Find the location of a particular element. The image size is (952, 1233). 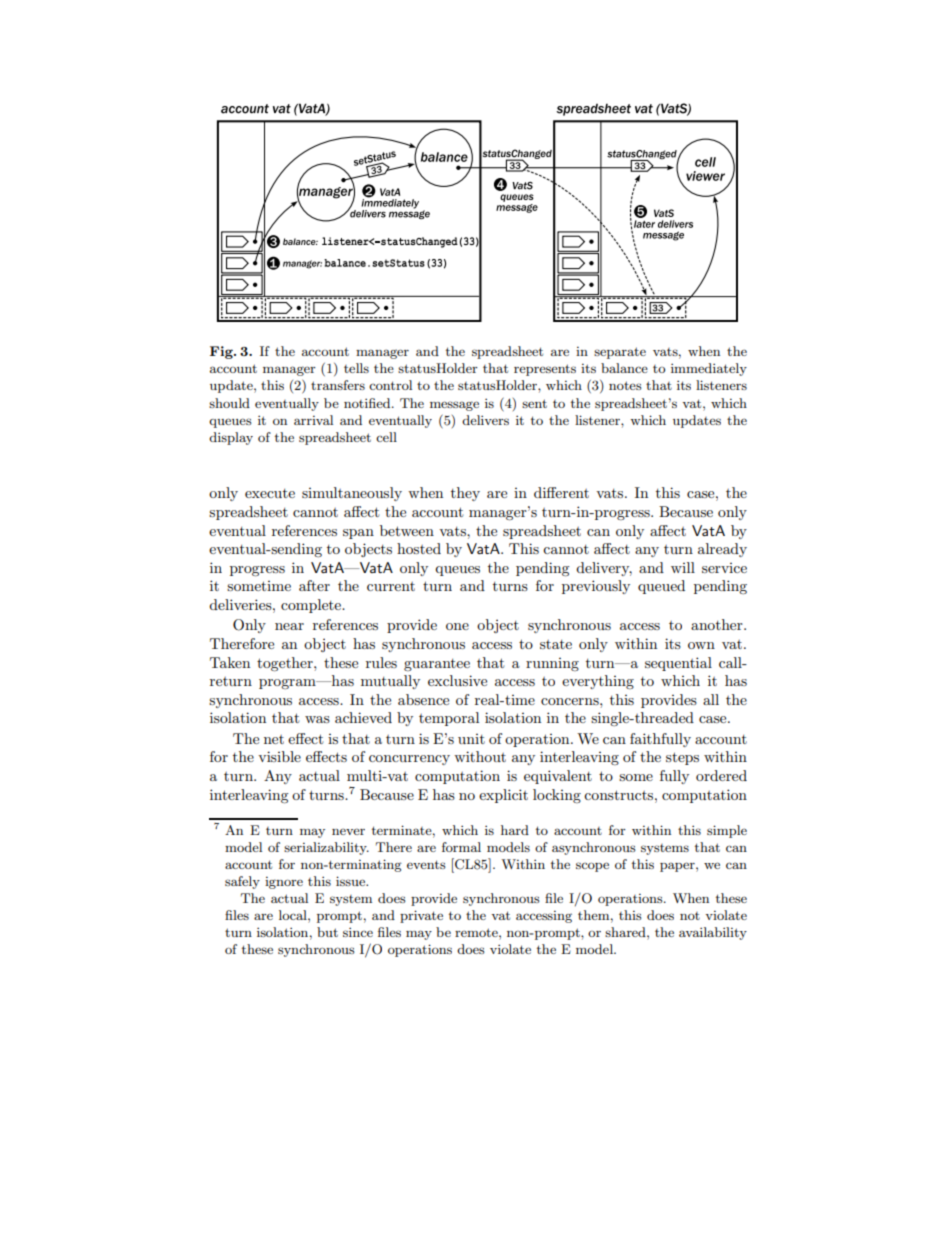

after is located at coordinates (314, 585).
